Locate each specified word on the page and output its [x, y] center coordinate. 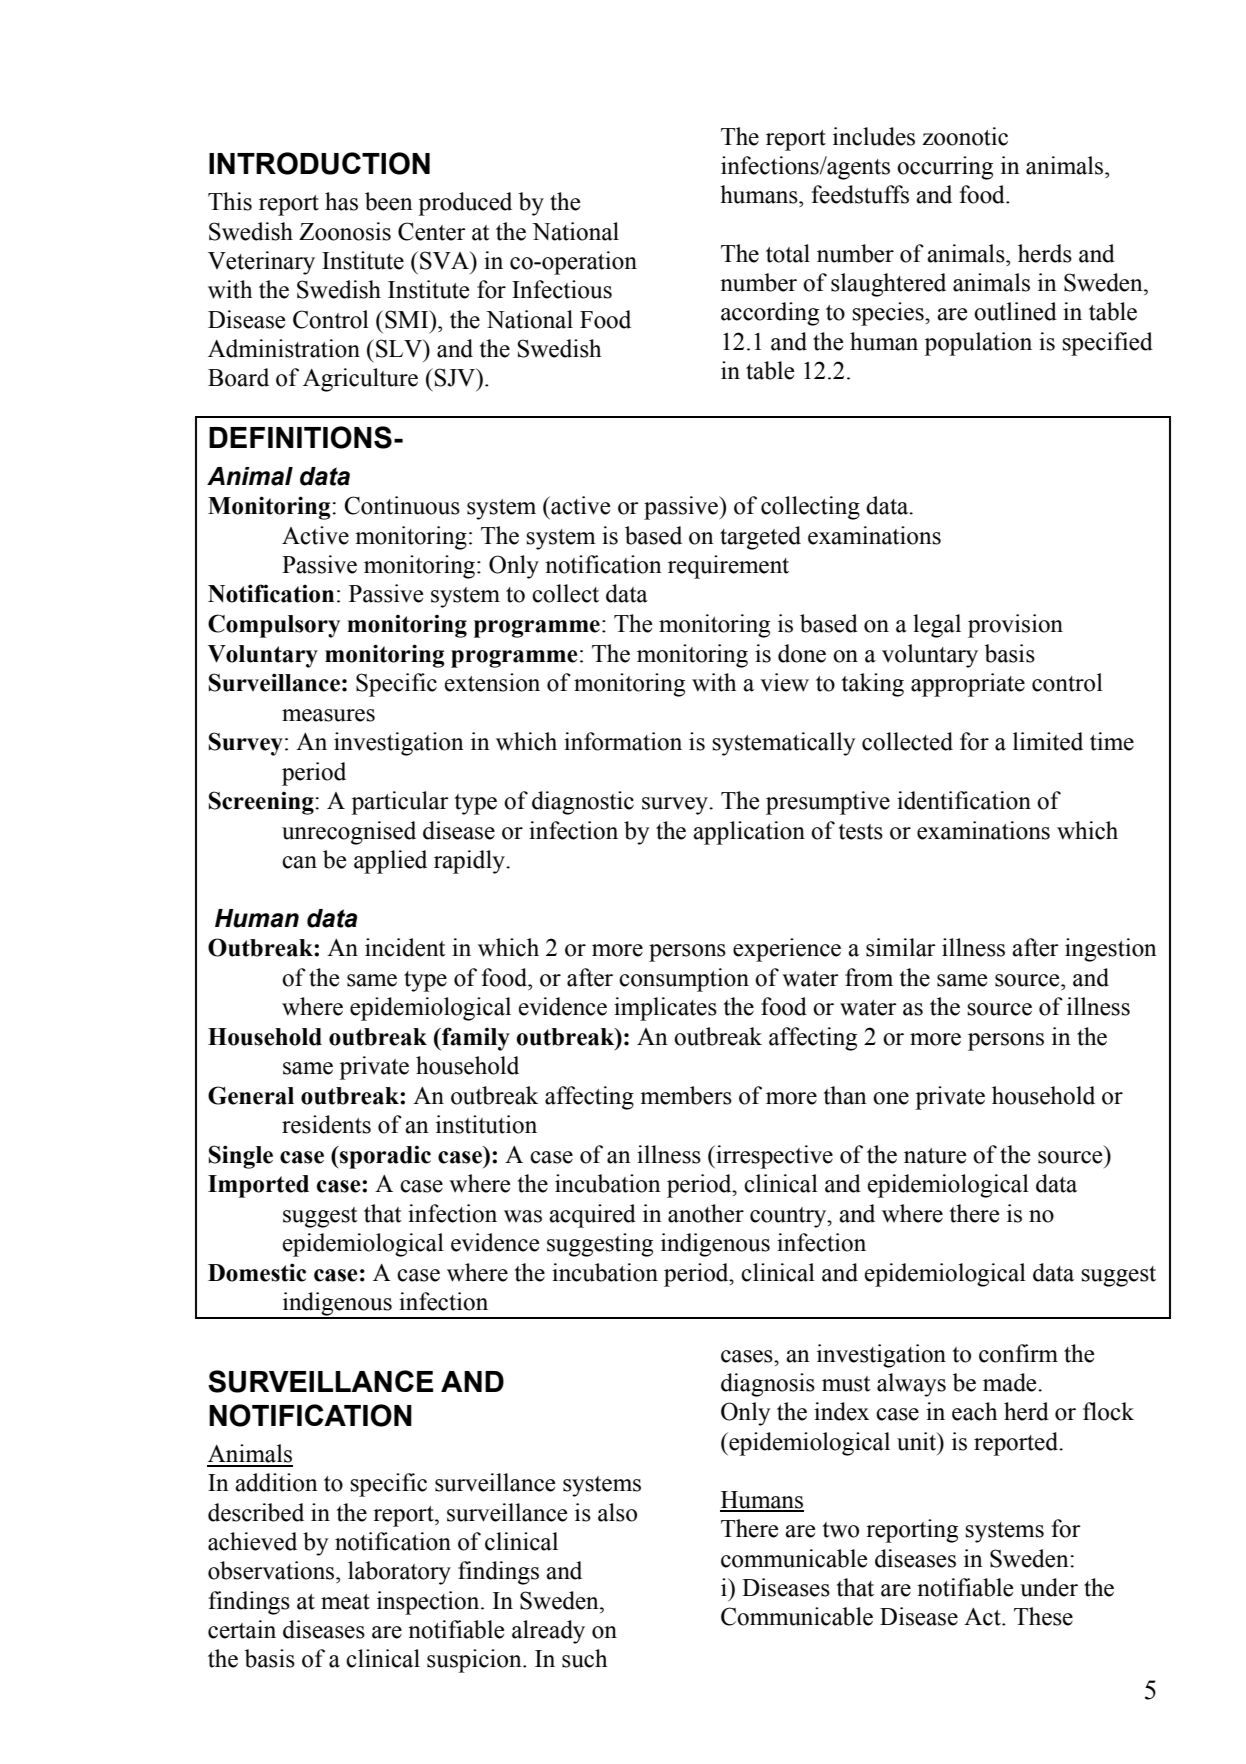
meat [345, 1602]
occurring [945, 168]
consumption [684, 980]
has [341, 201]
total [788, 253]
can [299, 862]
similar [901, 947]
